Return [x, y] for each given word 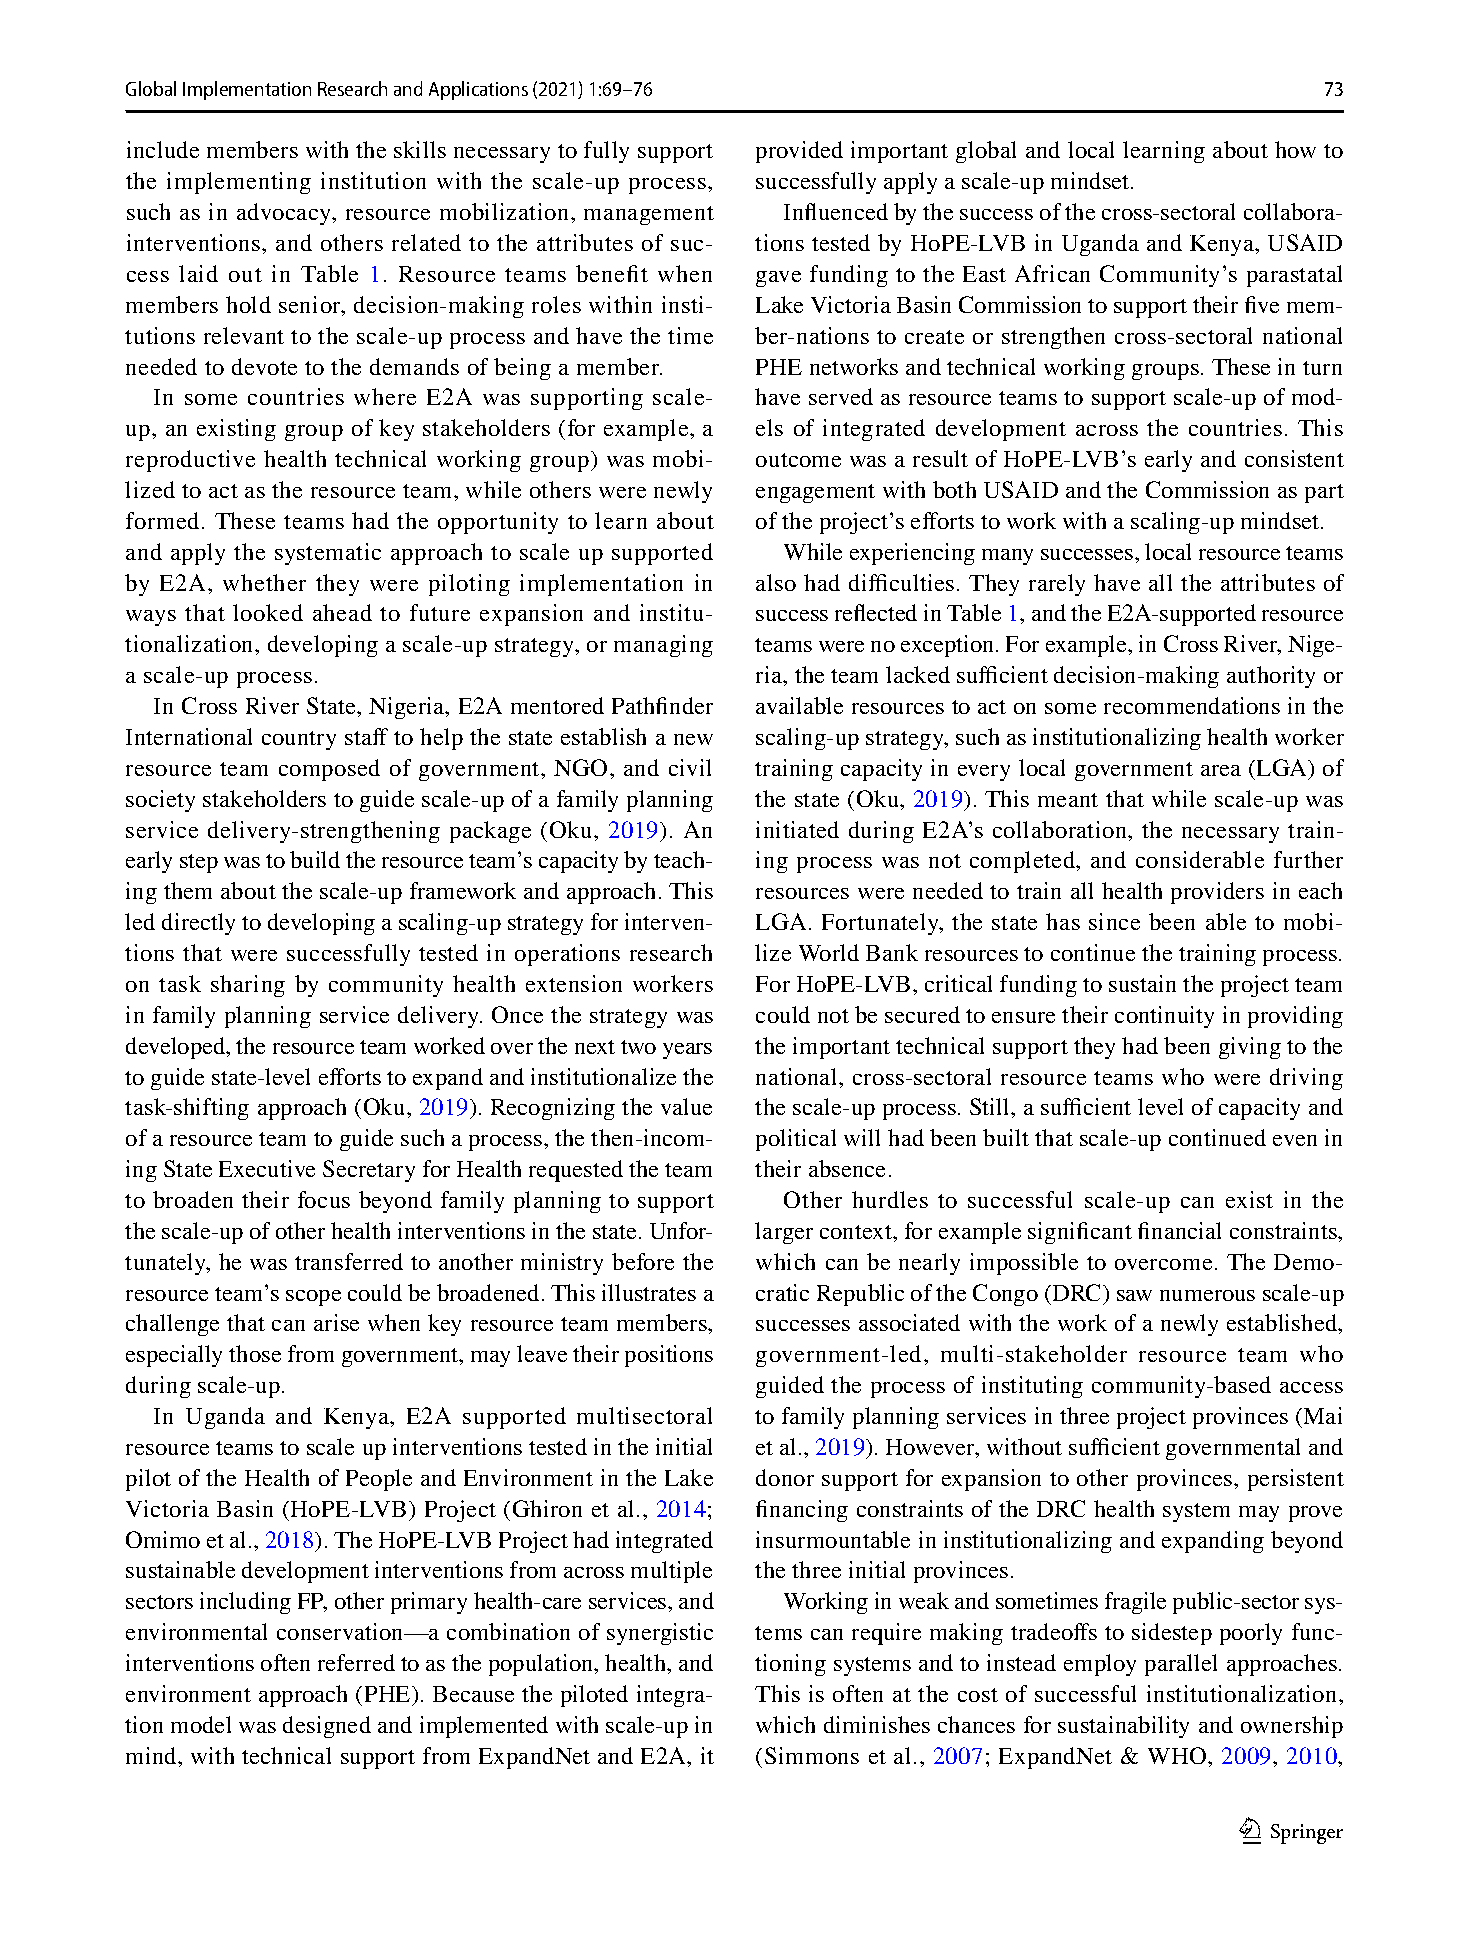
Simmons [812, 1755]
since [1114, 921]
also [776, 582]
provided [799, 152]
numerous [1207, 1295]
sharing [248, 986]
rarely [1057, 585]
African [1052, 273]
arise [336, 1322]
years [687, 1051]
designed [327, 1727]
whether [264, 582]
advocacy [285, 214]
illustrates [649, 1292]
